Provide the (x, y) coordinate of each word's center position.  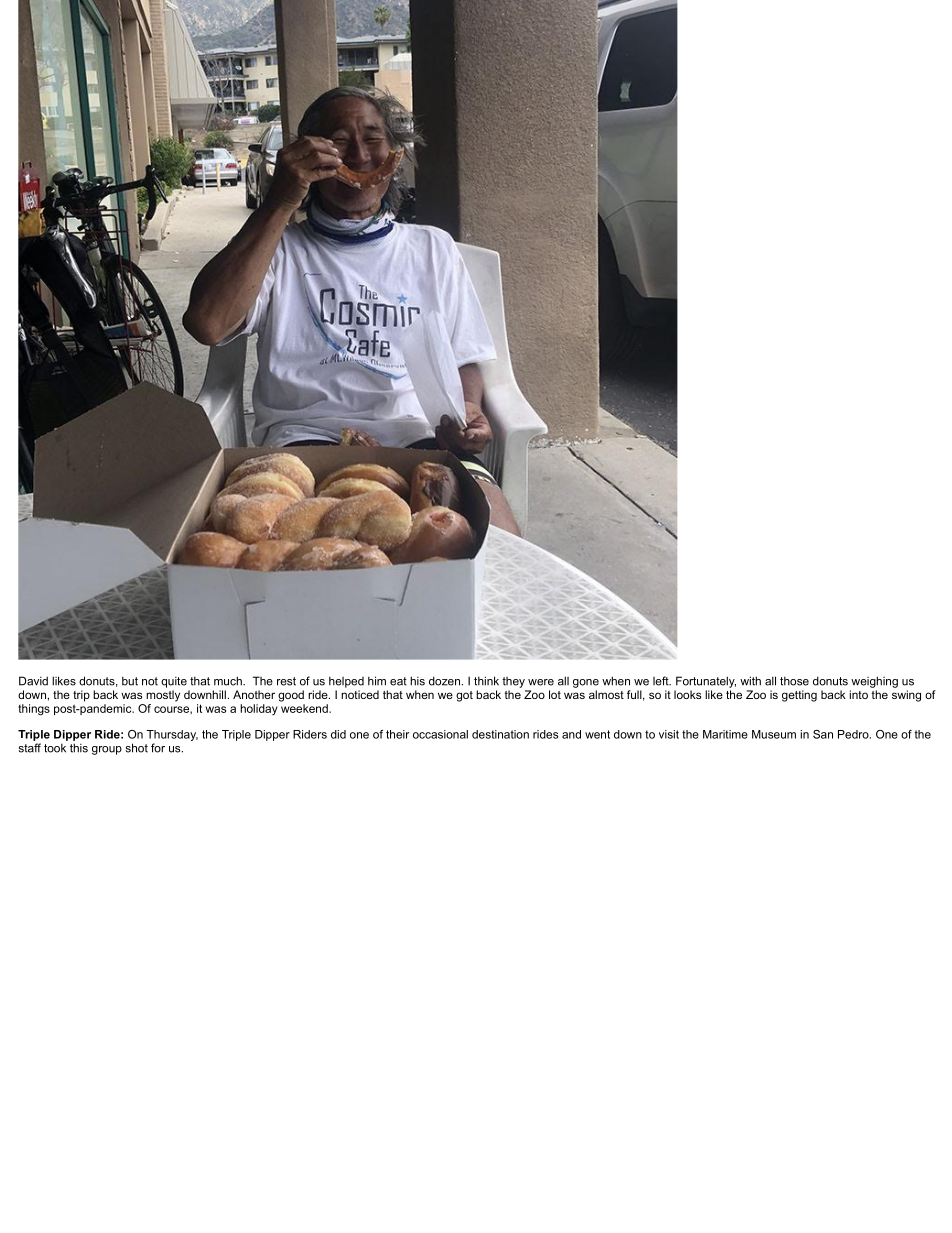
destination (500, 734)
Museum (774, 734)
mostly (163, 696)
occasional (440, 734)
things (34, 710)
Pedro (853, 734)
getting (799, 696)
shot (137, 748)
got (464, 696)
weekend (305, 708)
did (338, 734)
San (823, 734)
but (130, 681)
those (794, 681)
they (513, 682)
